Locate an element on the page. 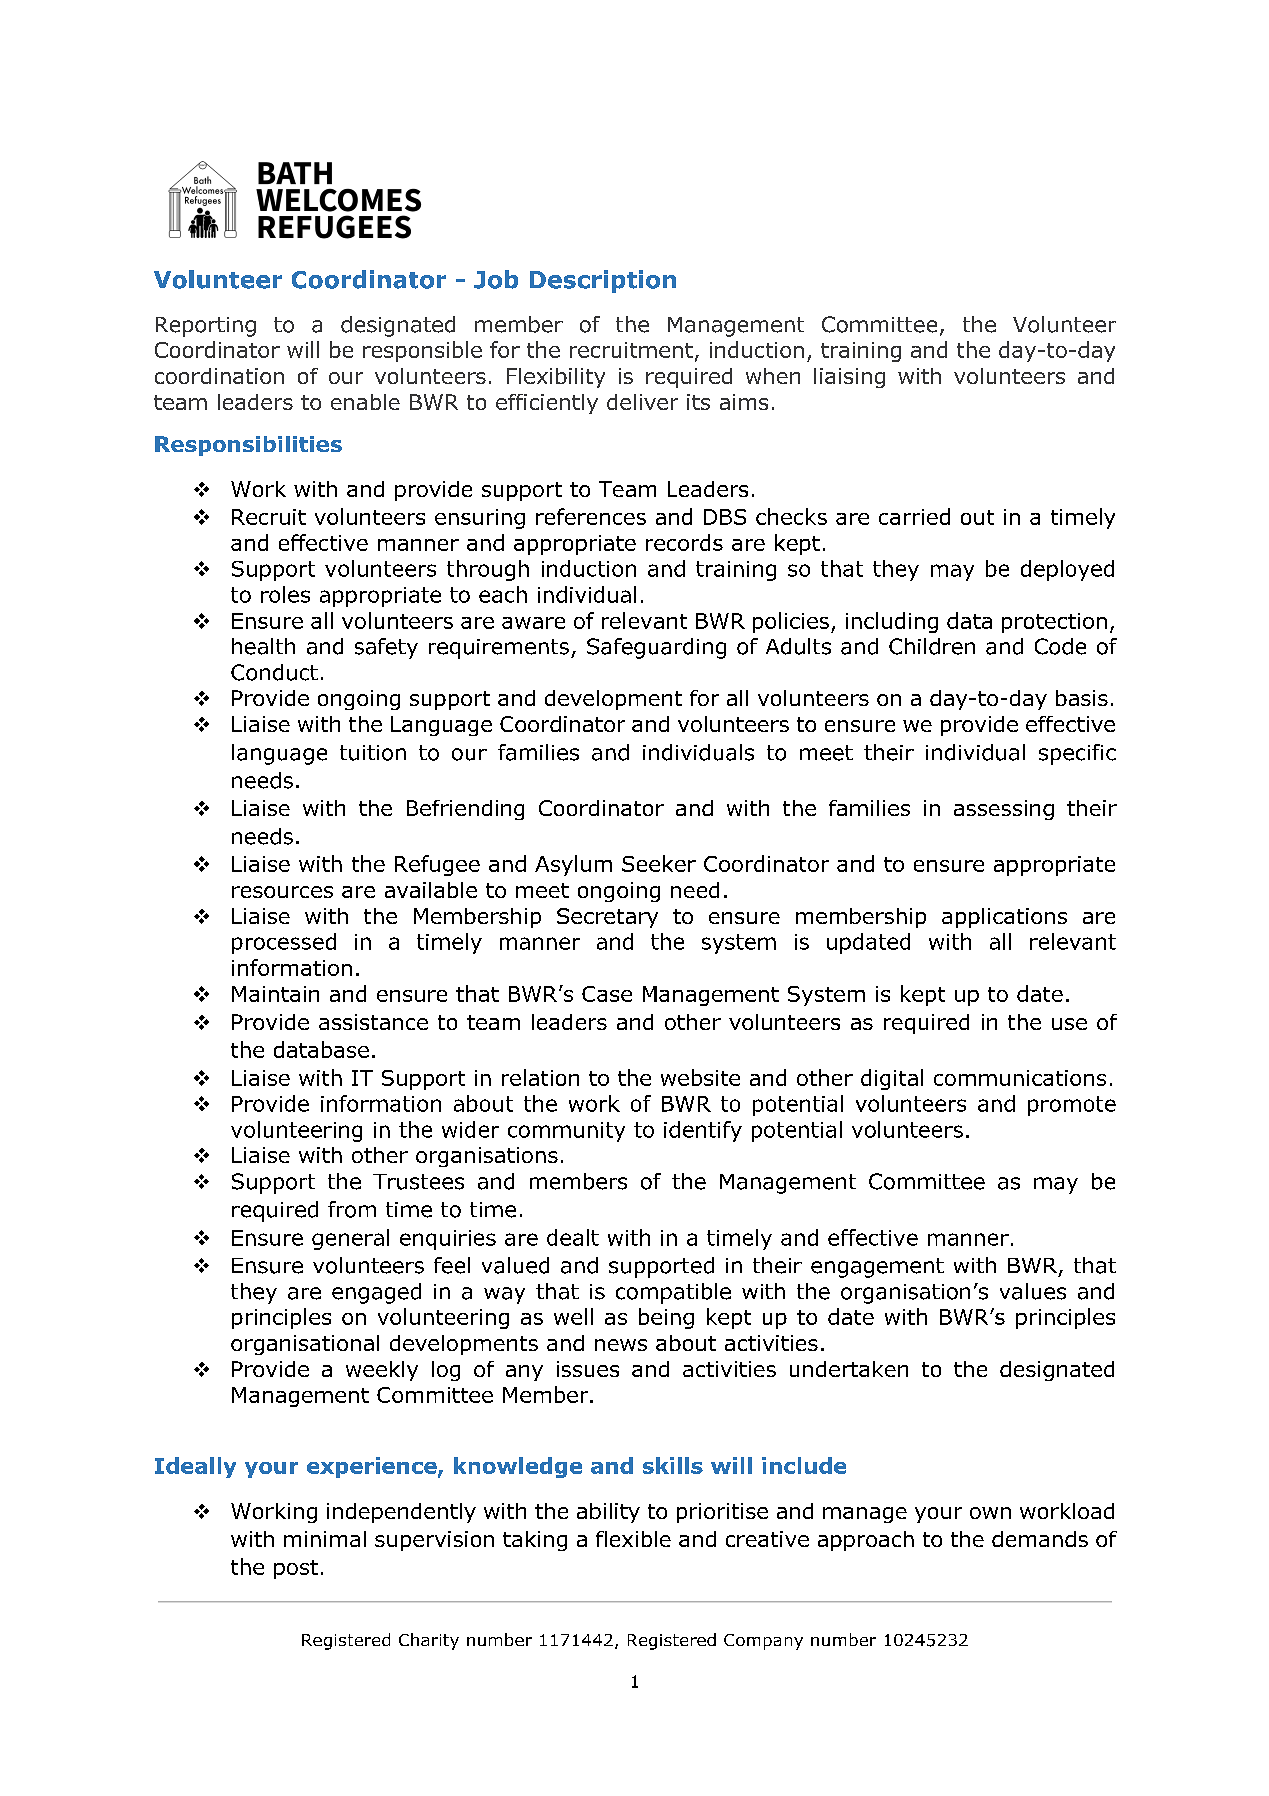 The image size is (1269, 1796). Reporting is located at coordinates (206, 327).
